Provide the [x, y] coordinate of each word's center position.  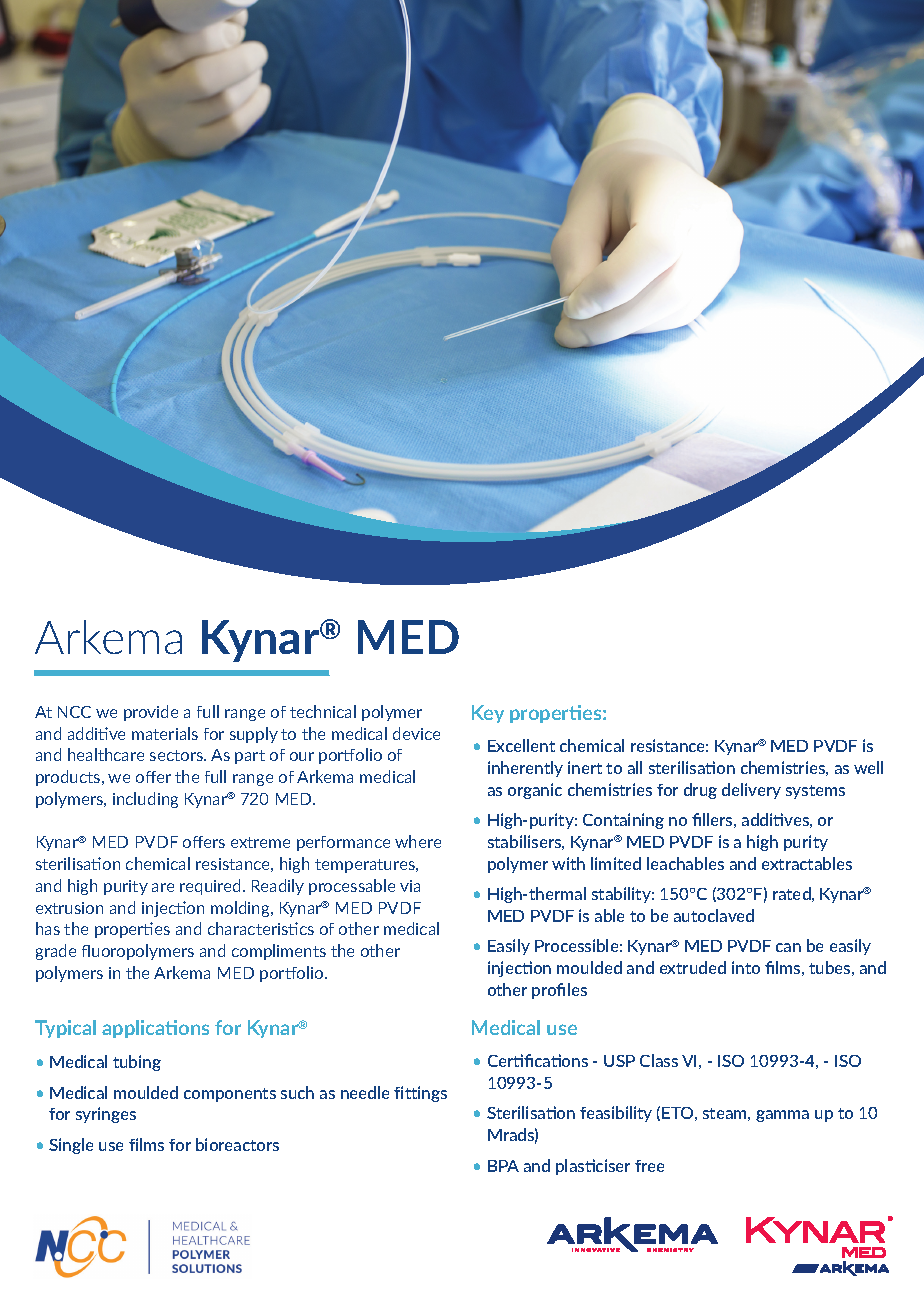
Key [488, 714]
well [868, 767]
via [410, 886]
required [210, 887]
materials [165, 733]
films [146, 1144]
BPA [503, 1166]
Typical [65, 1029]
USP [619, 1061]
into [746, 967]
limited [616, 863]
